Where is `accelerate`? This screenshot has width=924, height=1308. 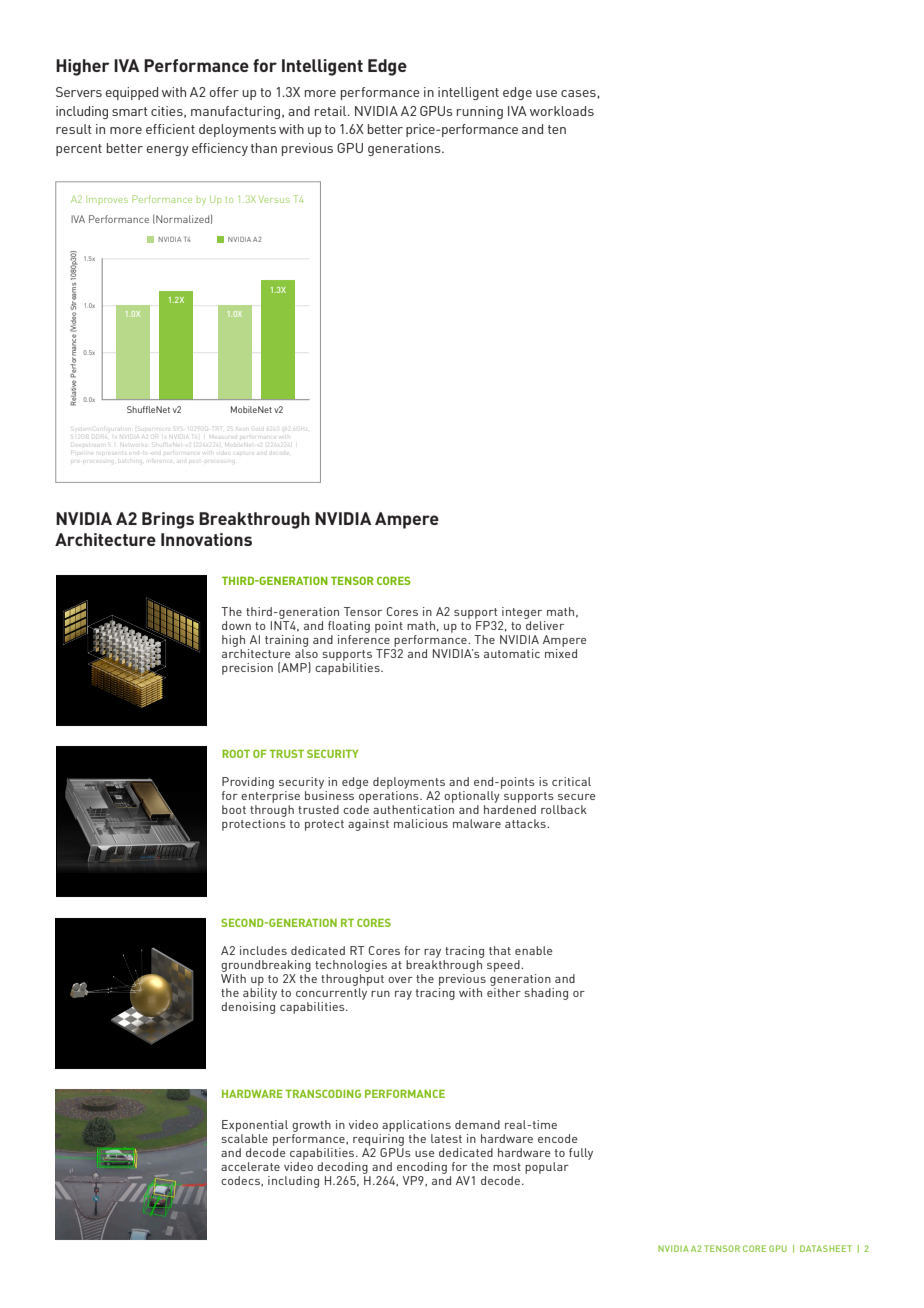 accelerate is located at coordinates (250, 1166).
